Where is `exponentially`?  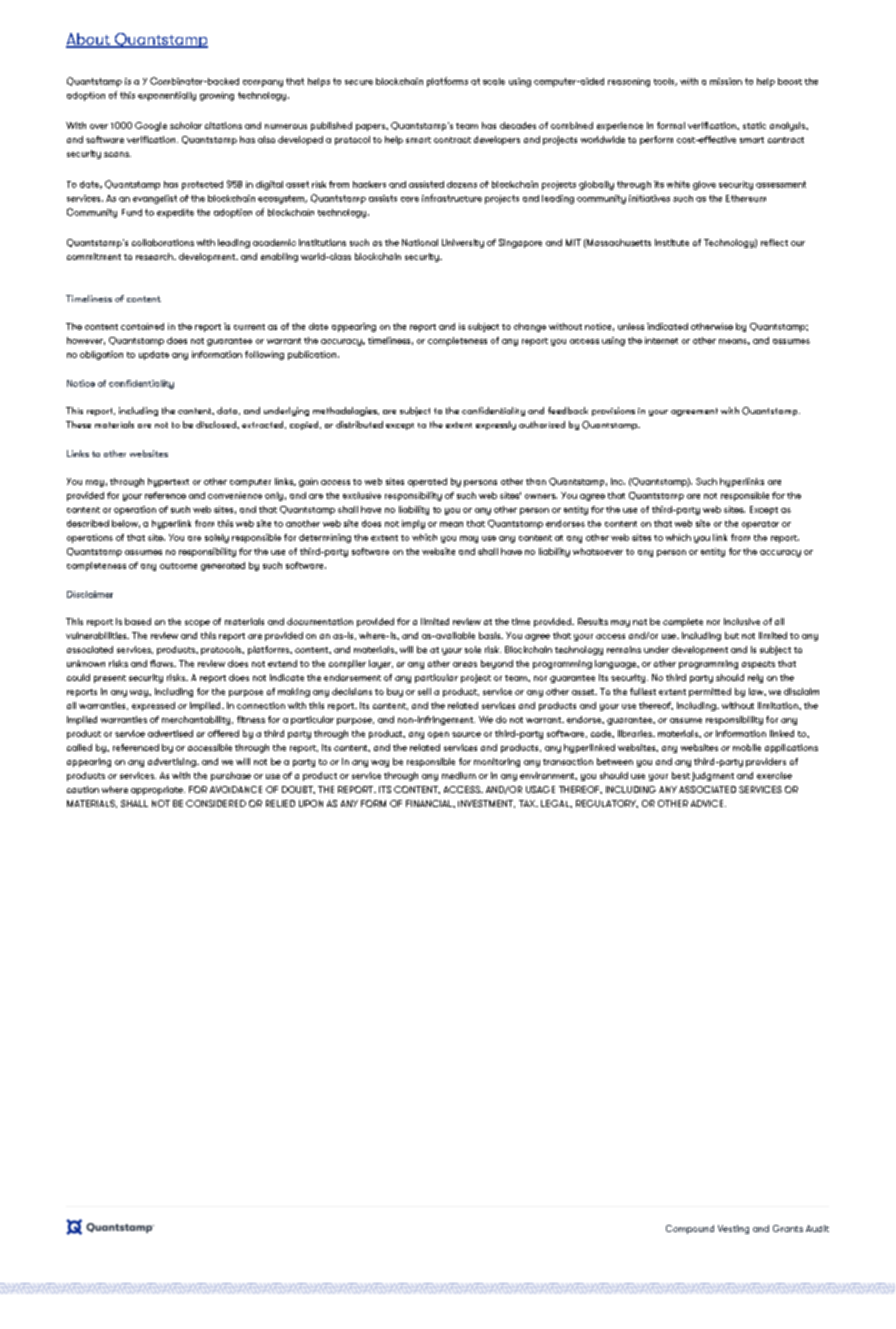
exponentially is located at coordinates (167, 96).
